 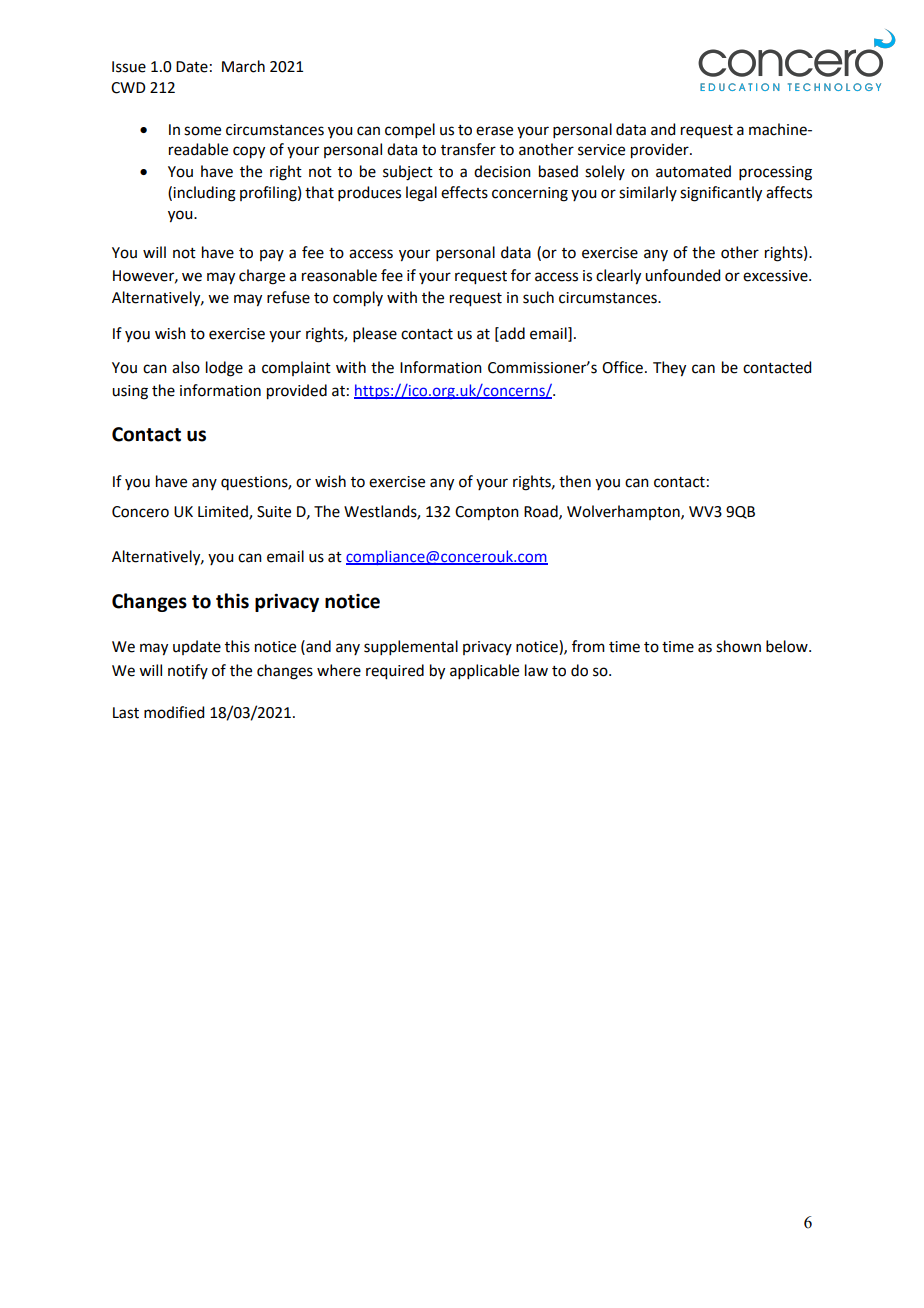 I want to click on March, so click(x=243, y=66).
